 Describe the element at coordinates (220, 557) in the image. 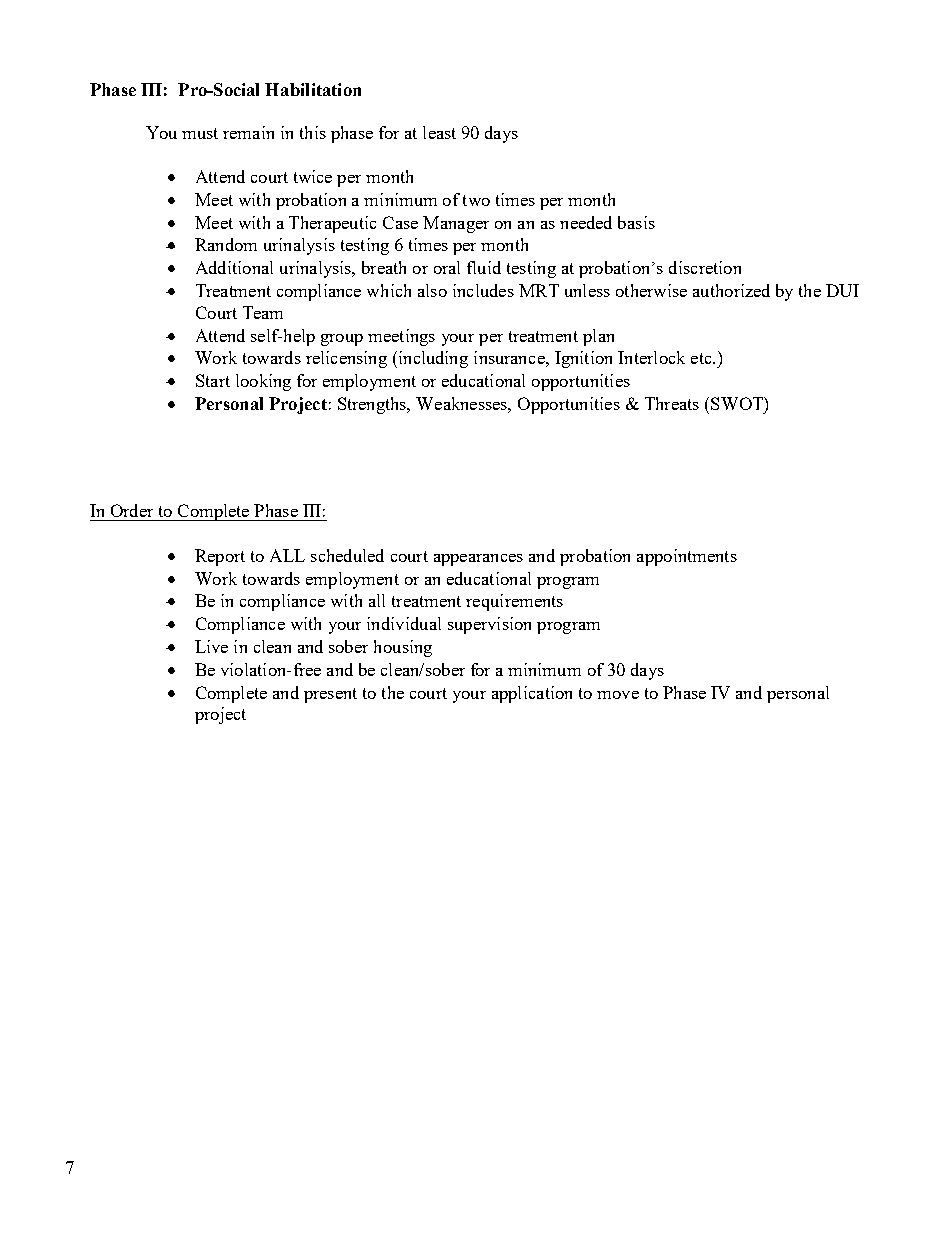

I see `Report` at that location.
